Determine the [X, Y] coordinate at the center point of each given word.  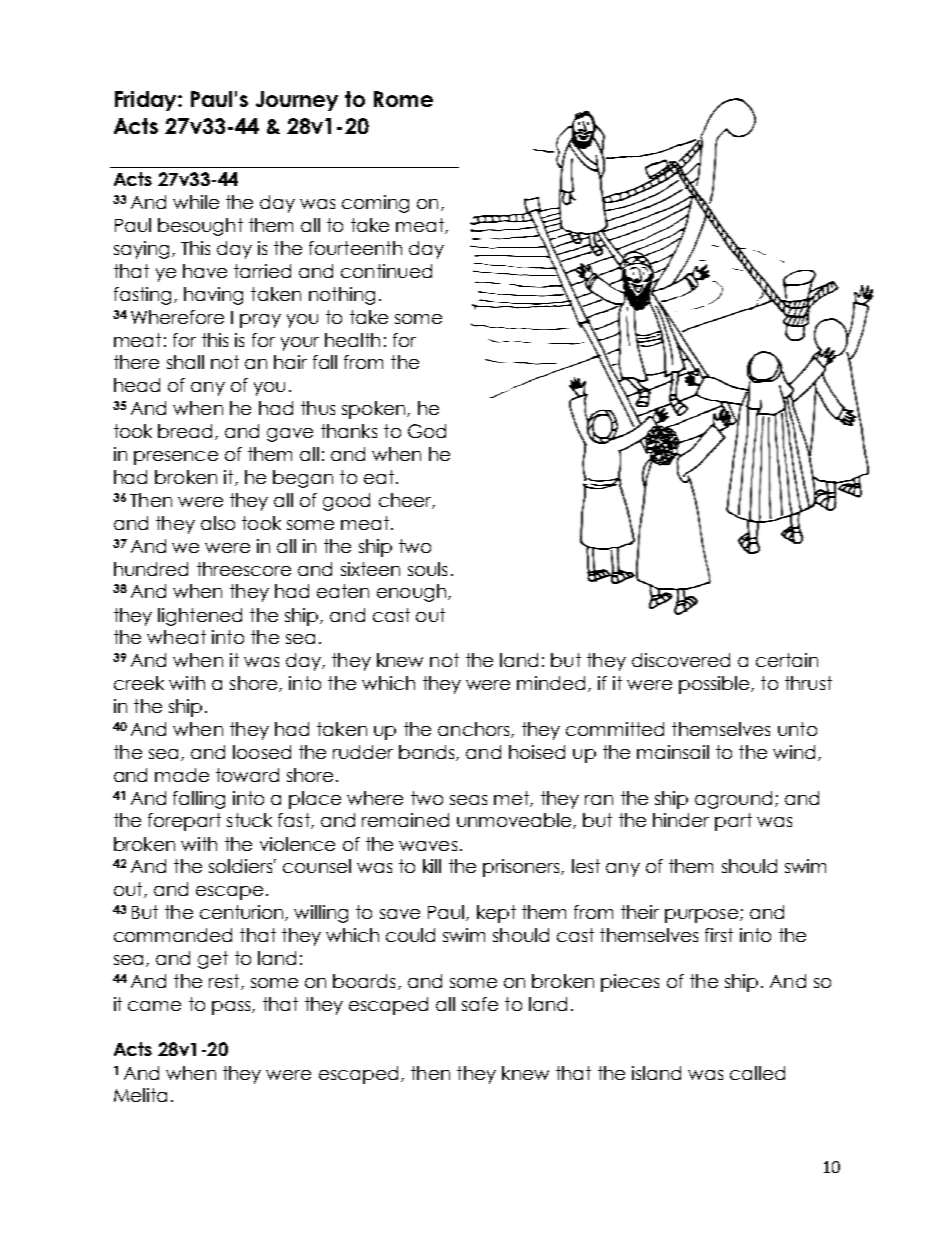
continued [386, 271]
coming [375, 204]
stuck [249, 820]
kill [432, 866]
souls [427, 569]
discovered [681, 660]
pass [232, 1008]
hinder [681, 820]
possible [715, 685]
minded [551, 683]
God [427, 431]
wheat [176, 637]
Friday [147, 101]
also [218, 523]
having [213, 296]
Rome [403, 99]
